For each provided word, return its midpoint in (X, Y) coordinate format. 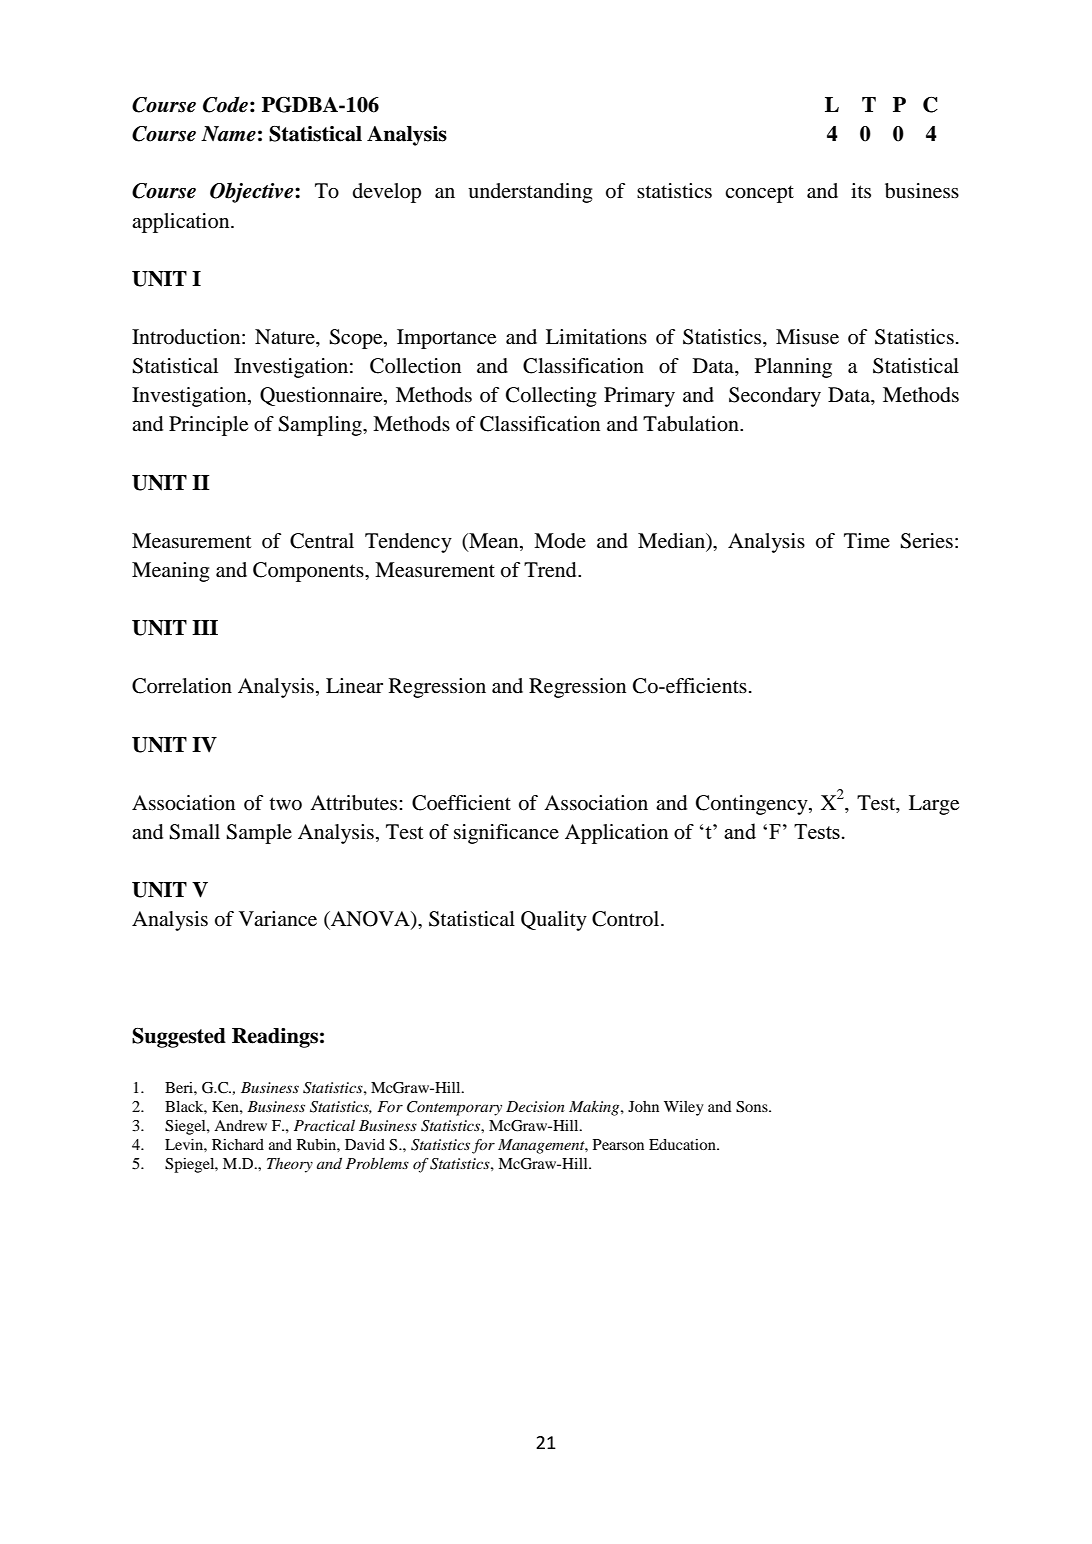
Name (228, 134)
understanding (530, 193)
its (861, 190)
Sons (753, 1107)
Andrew (240, 1125)
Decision (535, 1106)
